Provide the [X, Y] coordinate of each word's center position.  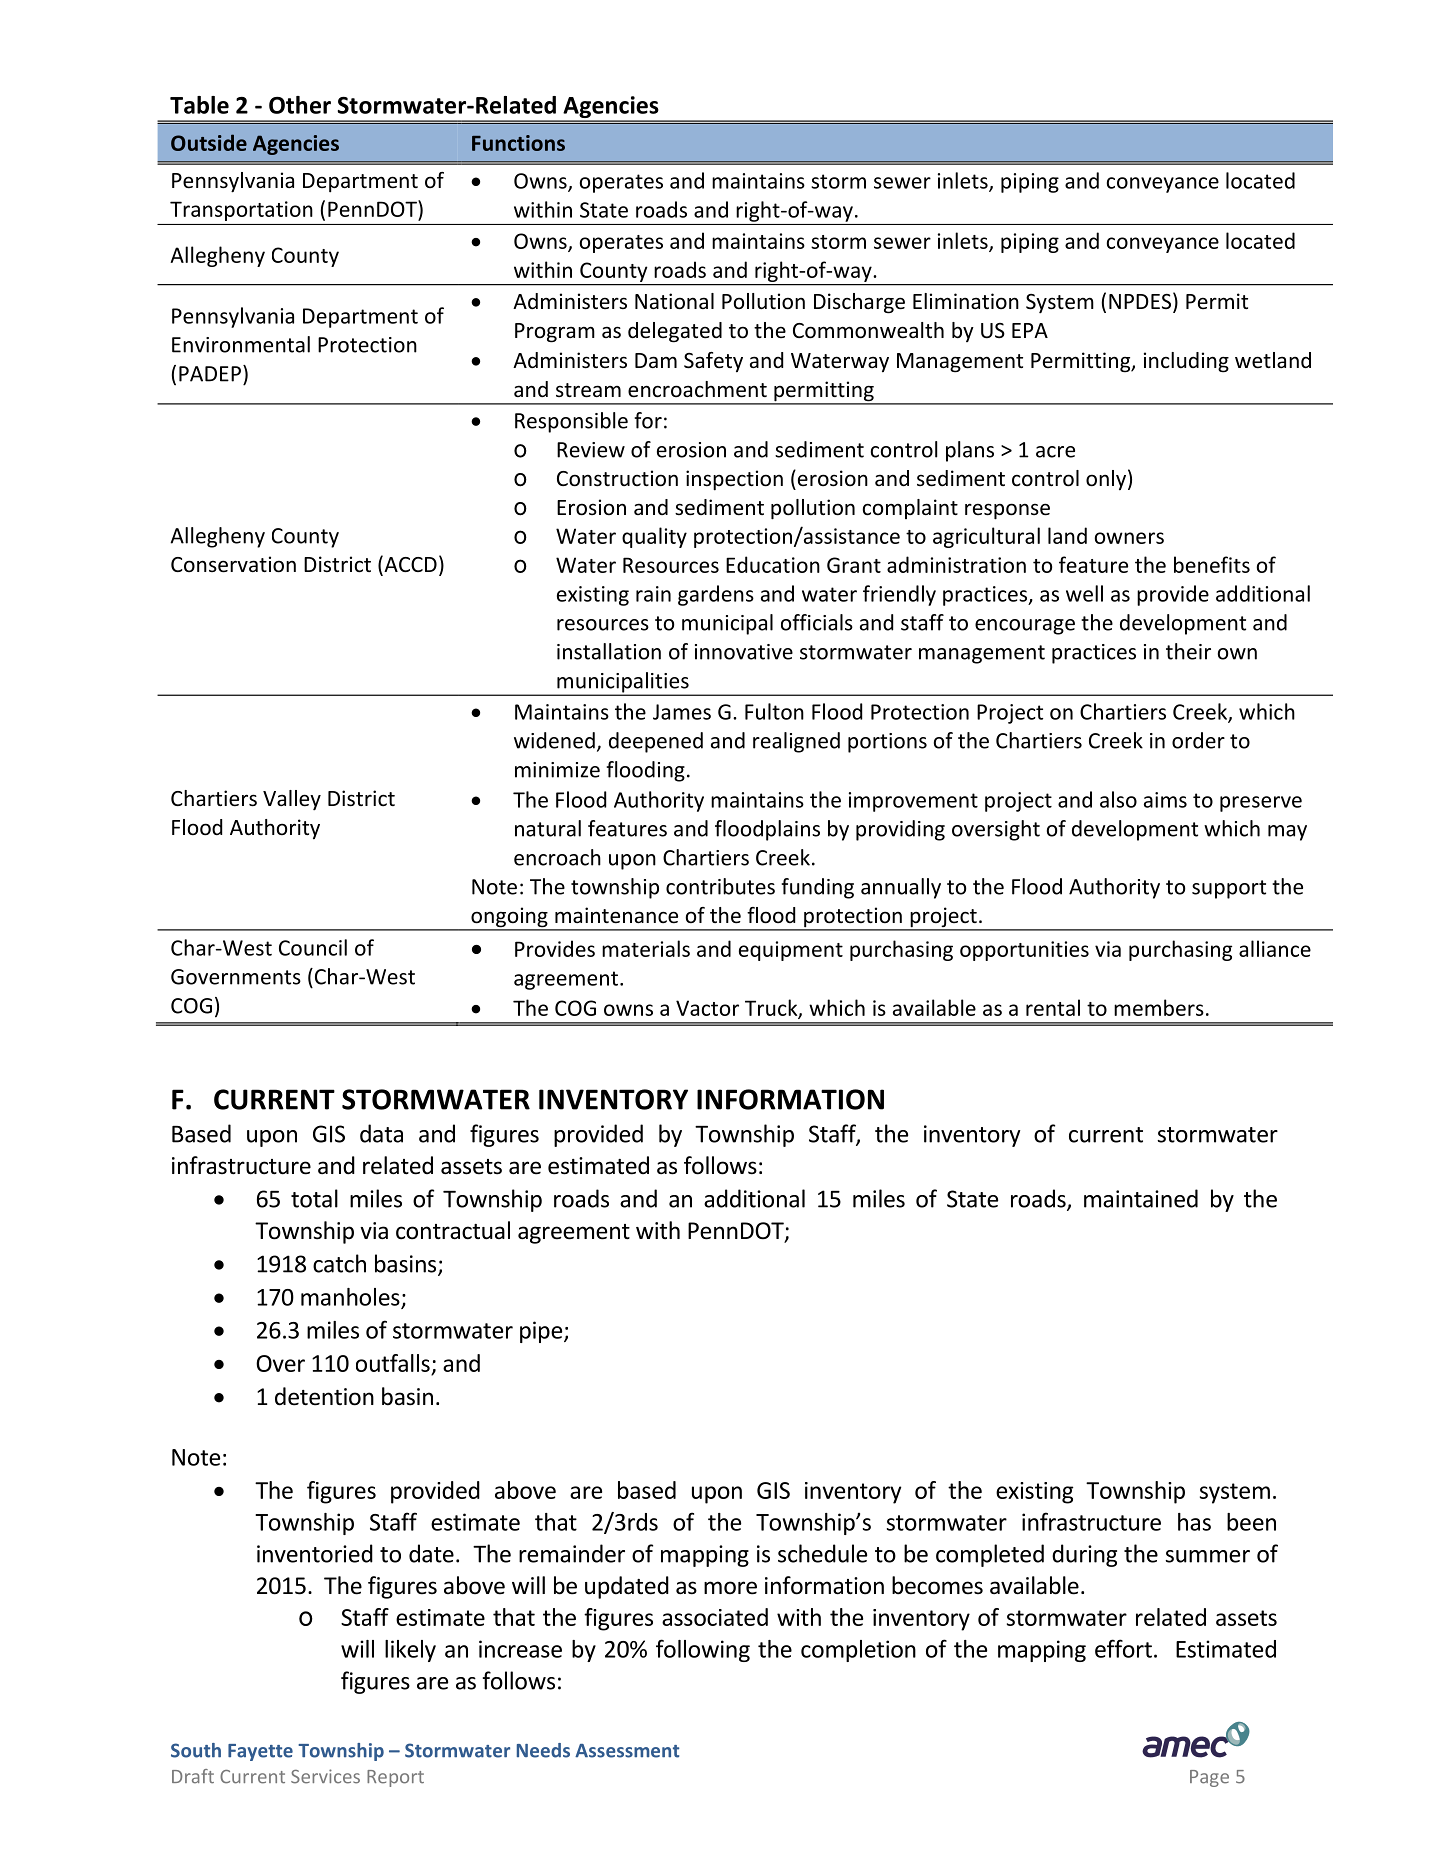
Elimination [966, 301]
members [1159, 1007]
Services [325, 1776]
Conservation [233, 564]
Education [773, 564]
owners [1129, 538]
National [674, 301]
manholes [350, 1297]
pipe [542, 1332]
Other [300, 105]
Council [313, 947]
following [703, 1650]
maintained [1141, 1198]
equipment [791, 951]
